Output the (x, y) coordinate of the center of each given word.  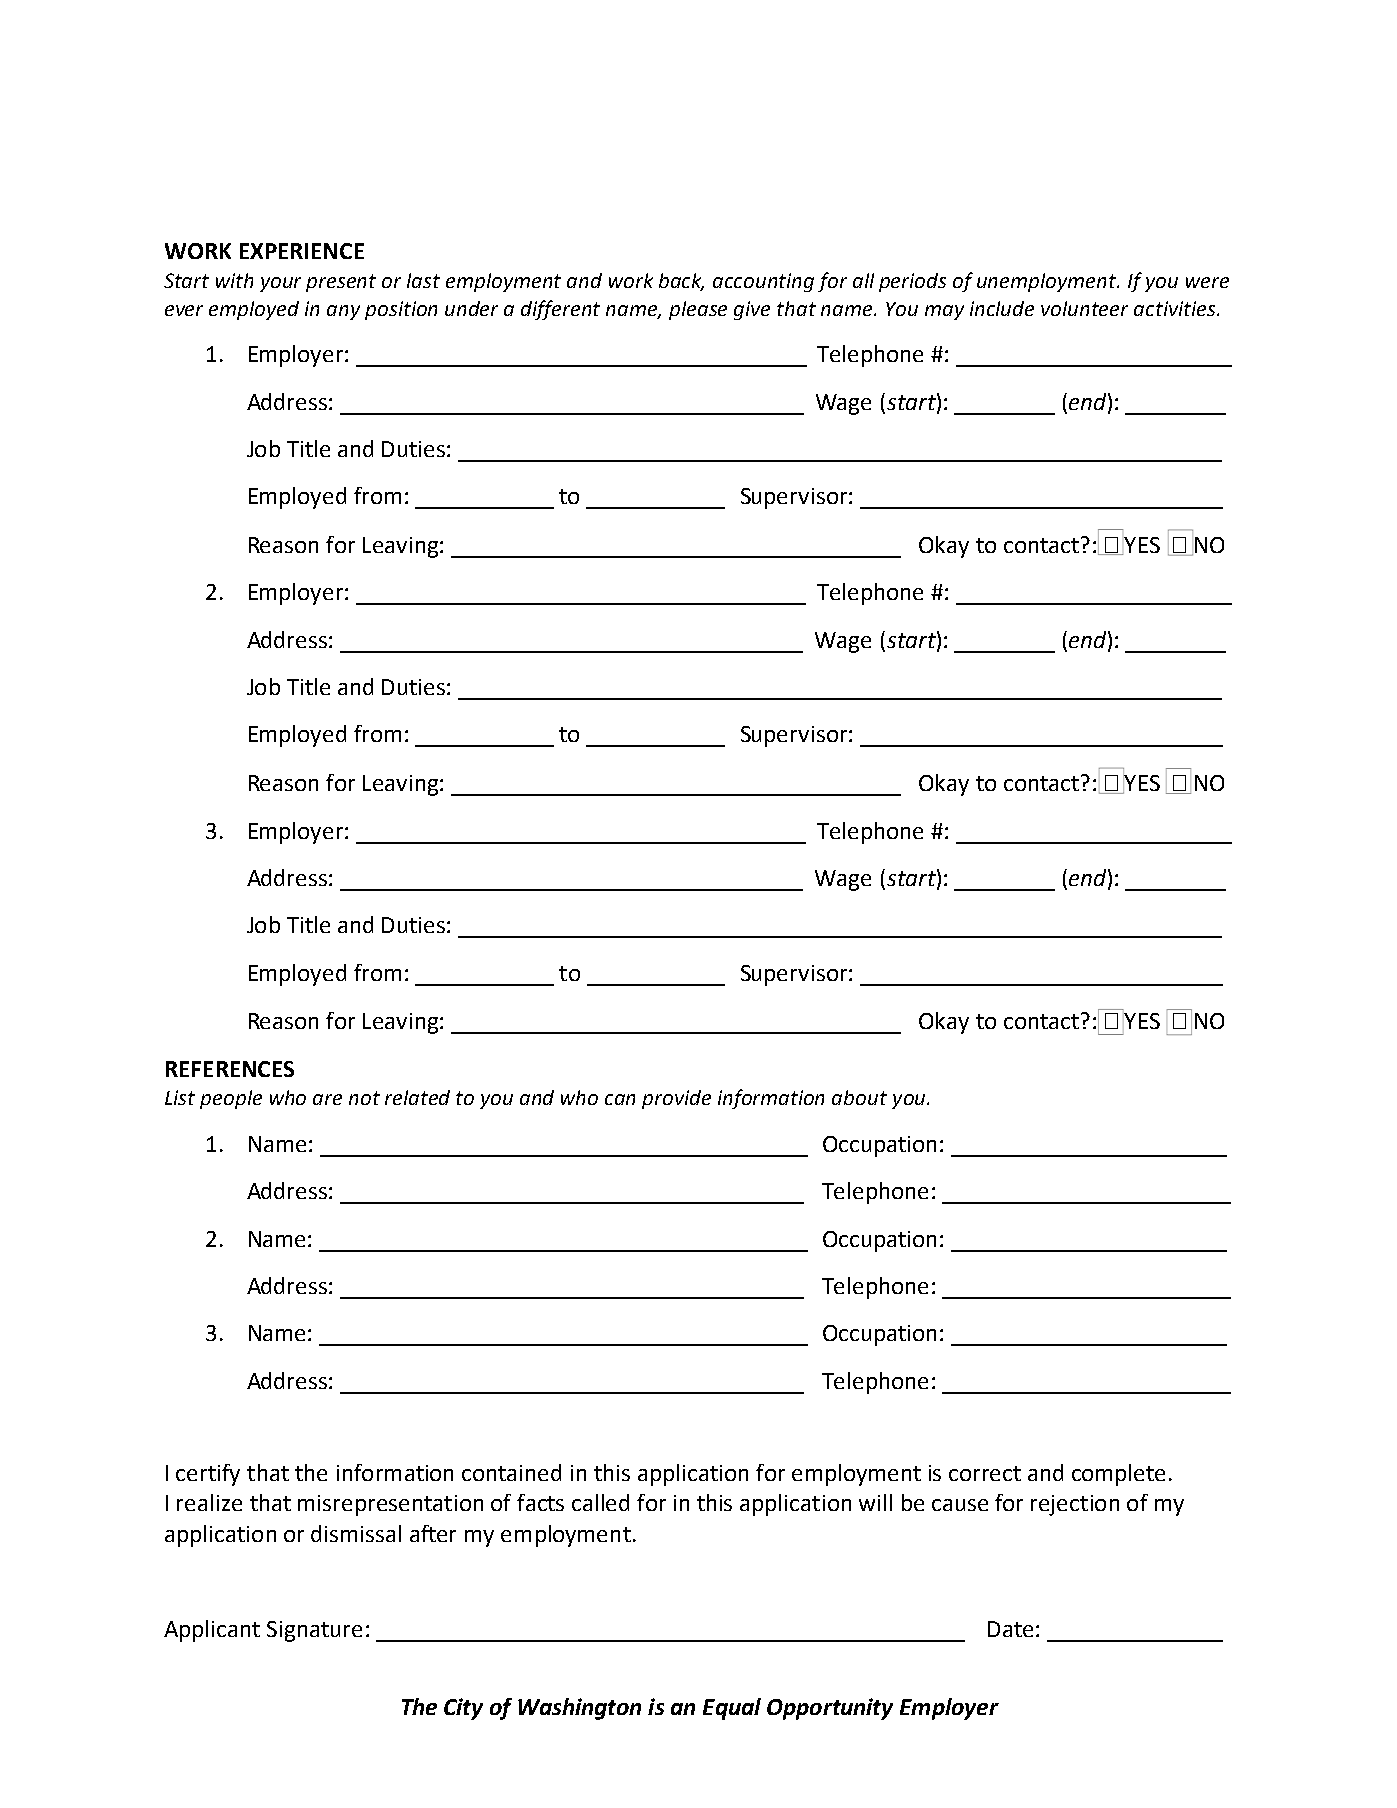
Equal (732, 1709)
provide (676, 1099)
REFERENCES (230, 1069)
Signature (314, 1631)
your (280, 284)
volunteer (1084, 308)
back (681, 281)
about (859, 1097)
